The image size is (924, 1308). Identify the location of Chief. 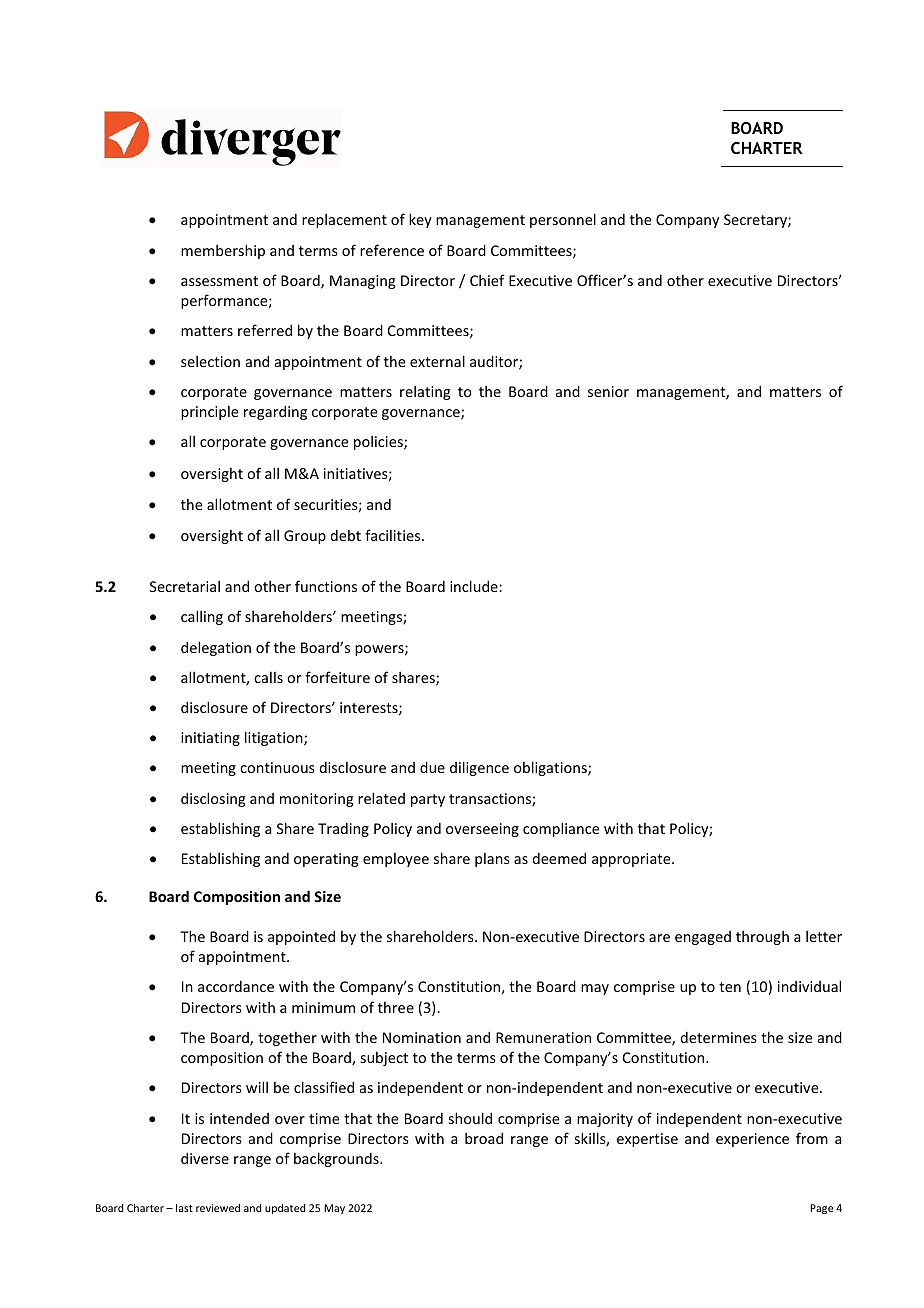
(487, 280).
